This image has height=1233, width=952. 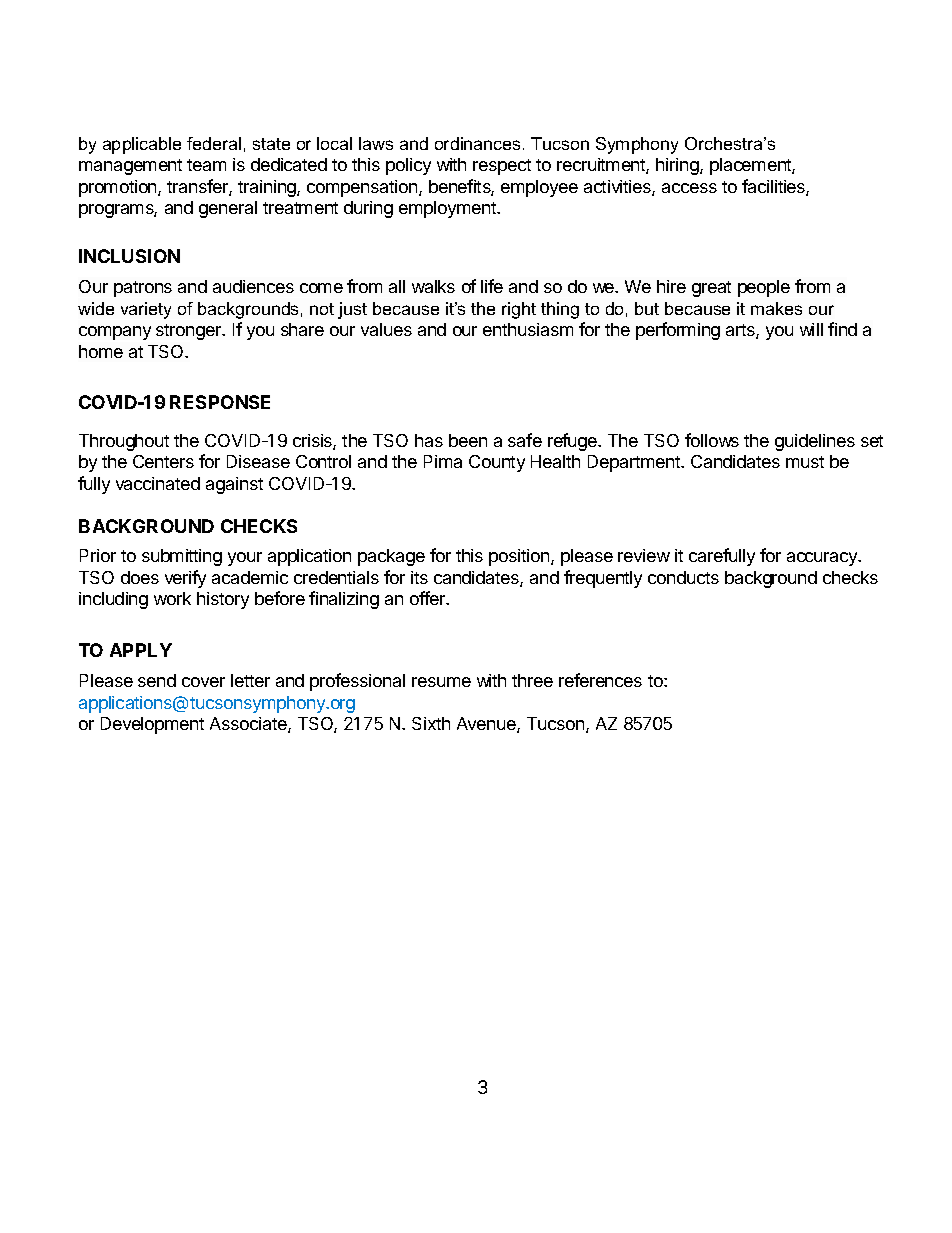 I want to click on work, so click(x=172, y=598).
